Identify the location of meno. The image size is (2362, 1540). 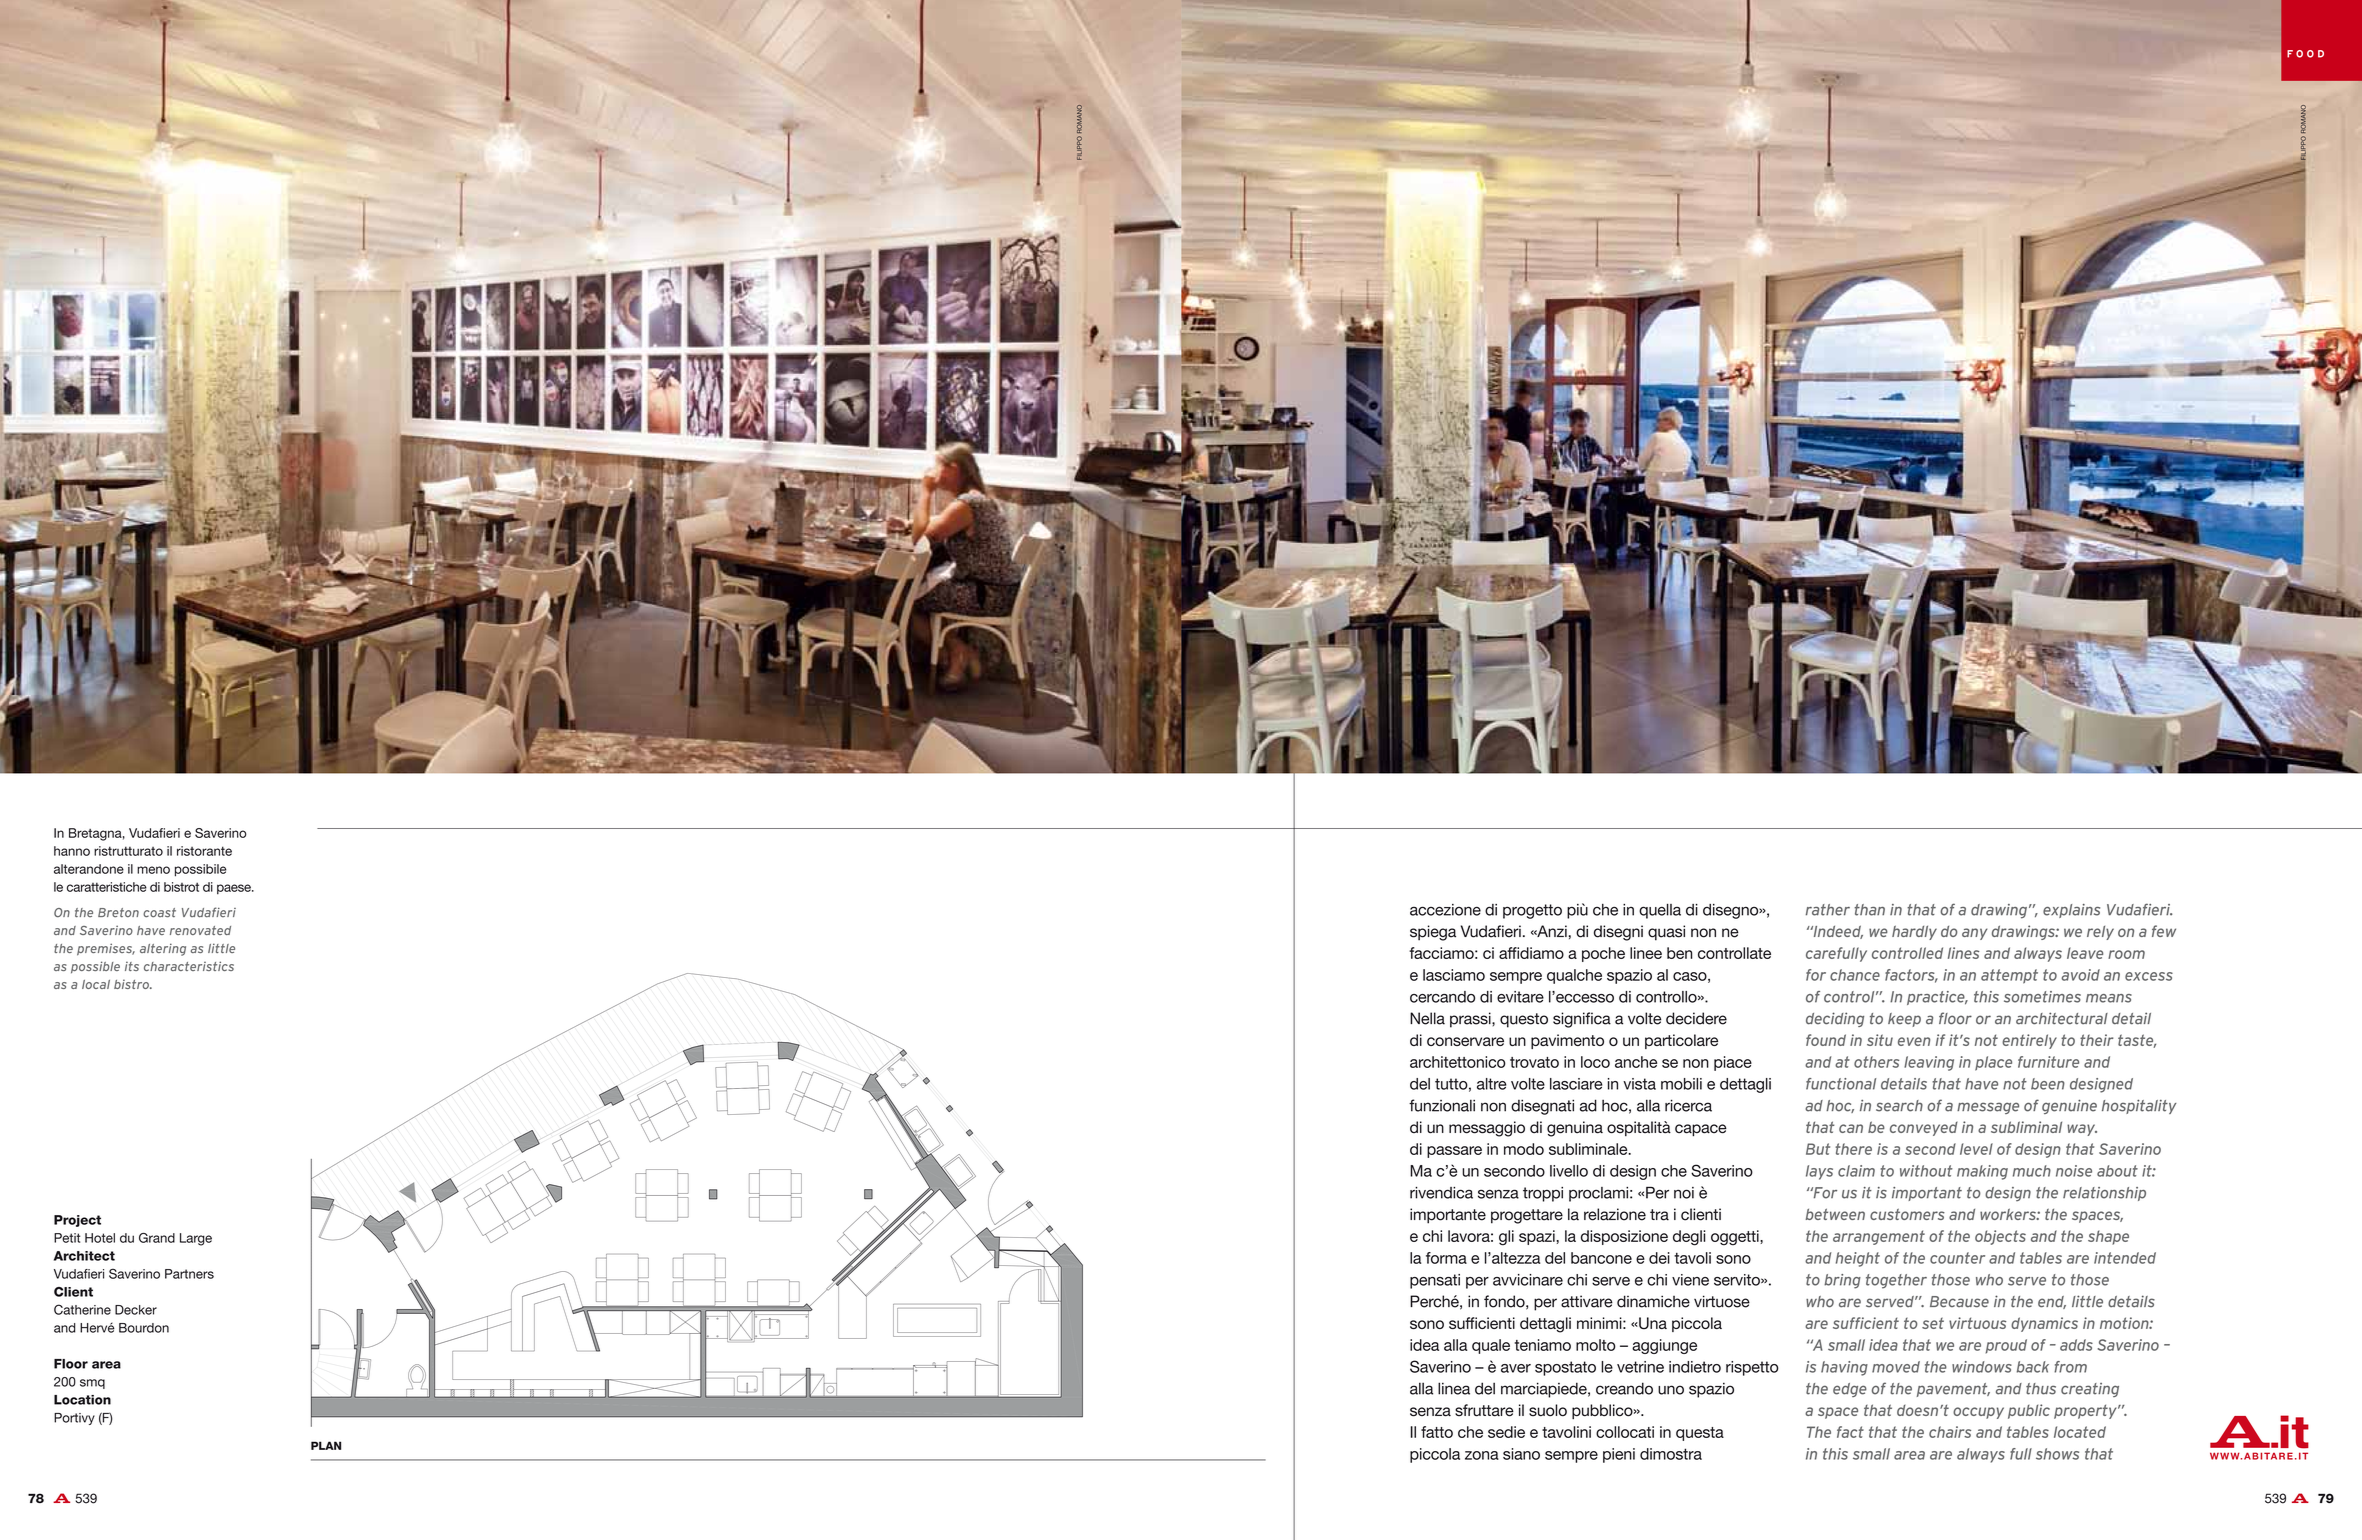
(153, 870).
